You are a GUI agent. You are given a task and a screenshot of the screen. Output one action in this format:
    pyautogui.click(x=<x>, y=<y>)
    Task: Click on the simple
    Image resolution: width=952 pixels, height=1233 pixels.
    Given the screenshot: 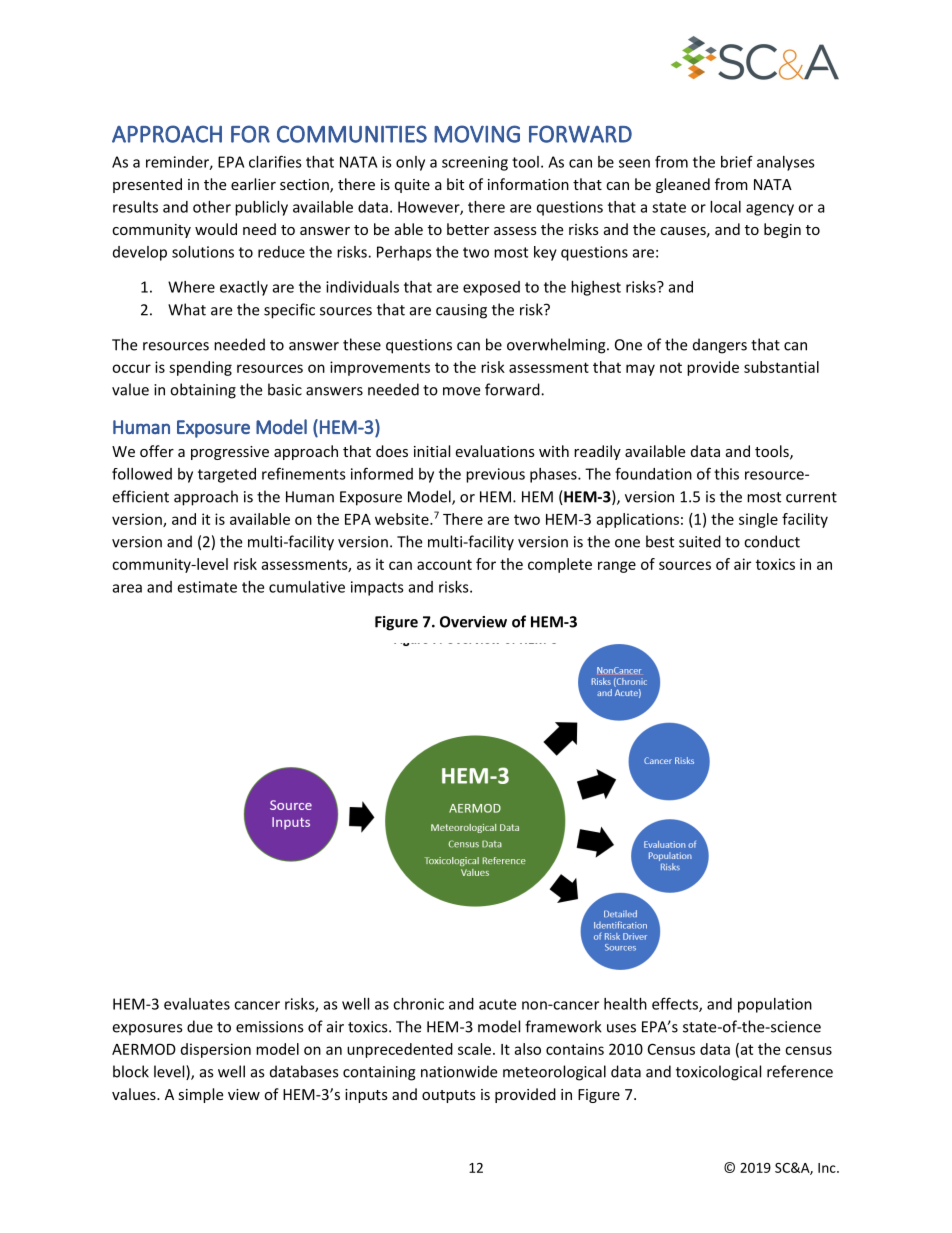 What is the action you would take?
    pyautogui.click(x=200, y=1095)
